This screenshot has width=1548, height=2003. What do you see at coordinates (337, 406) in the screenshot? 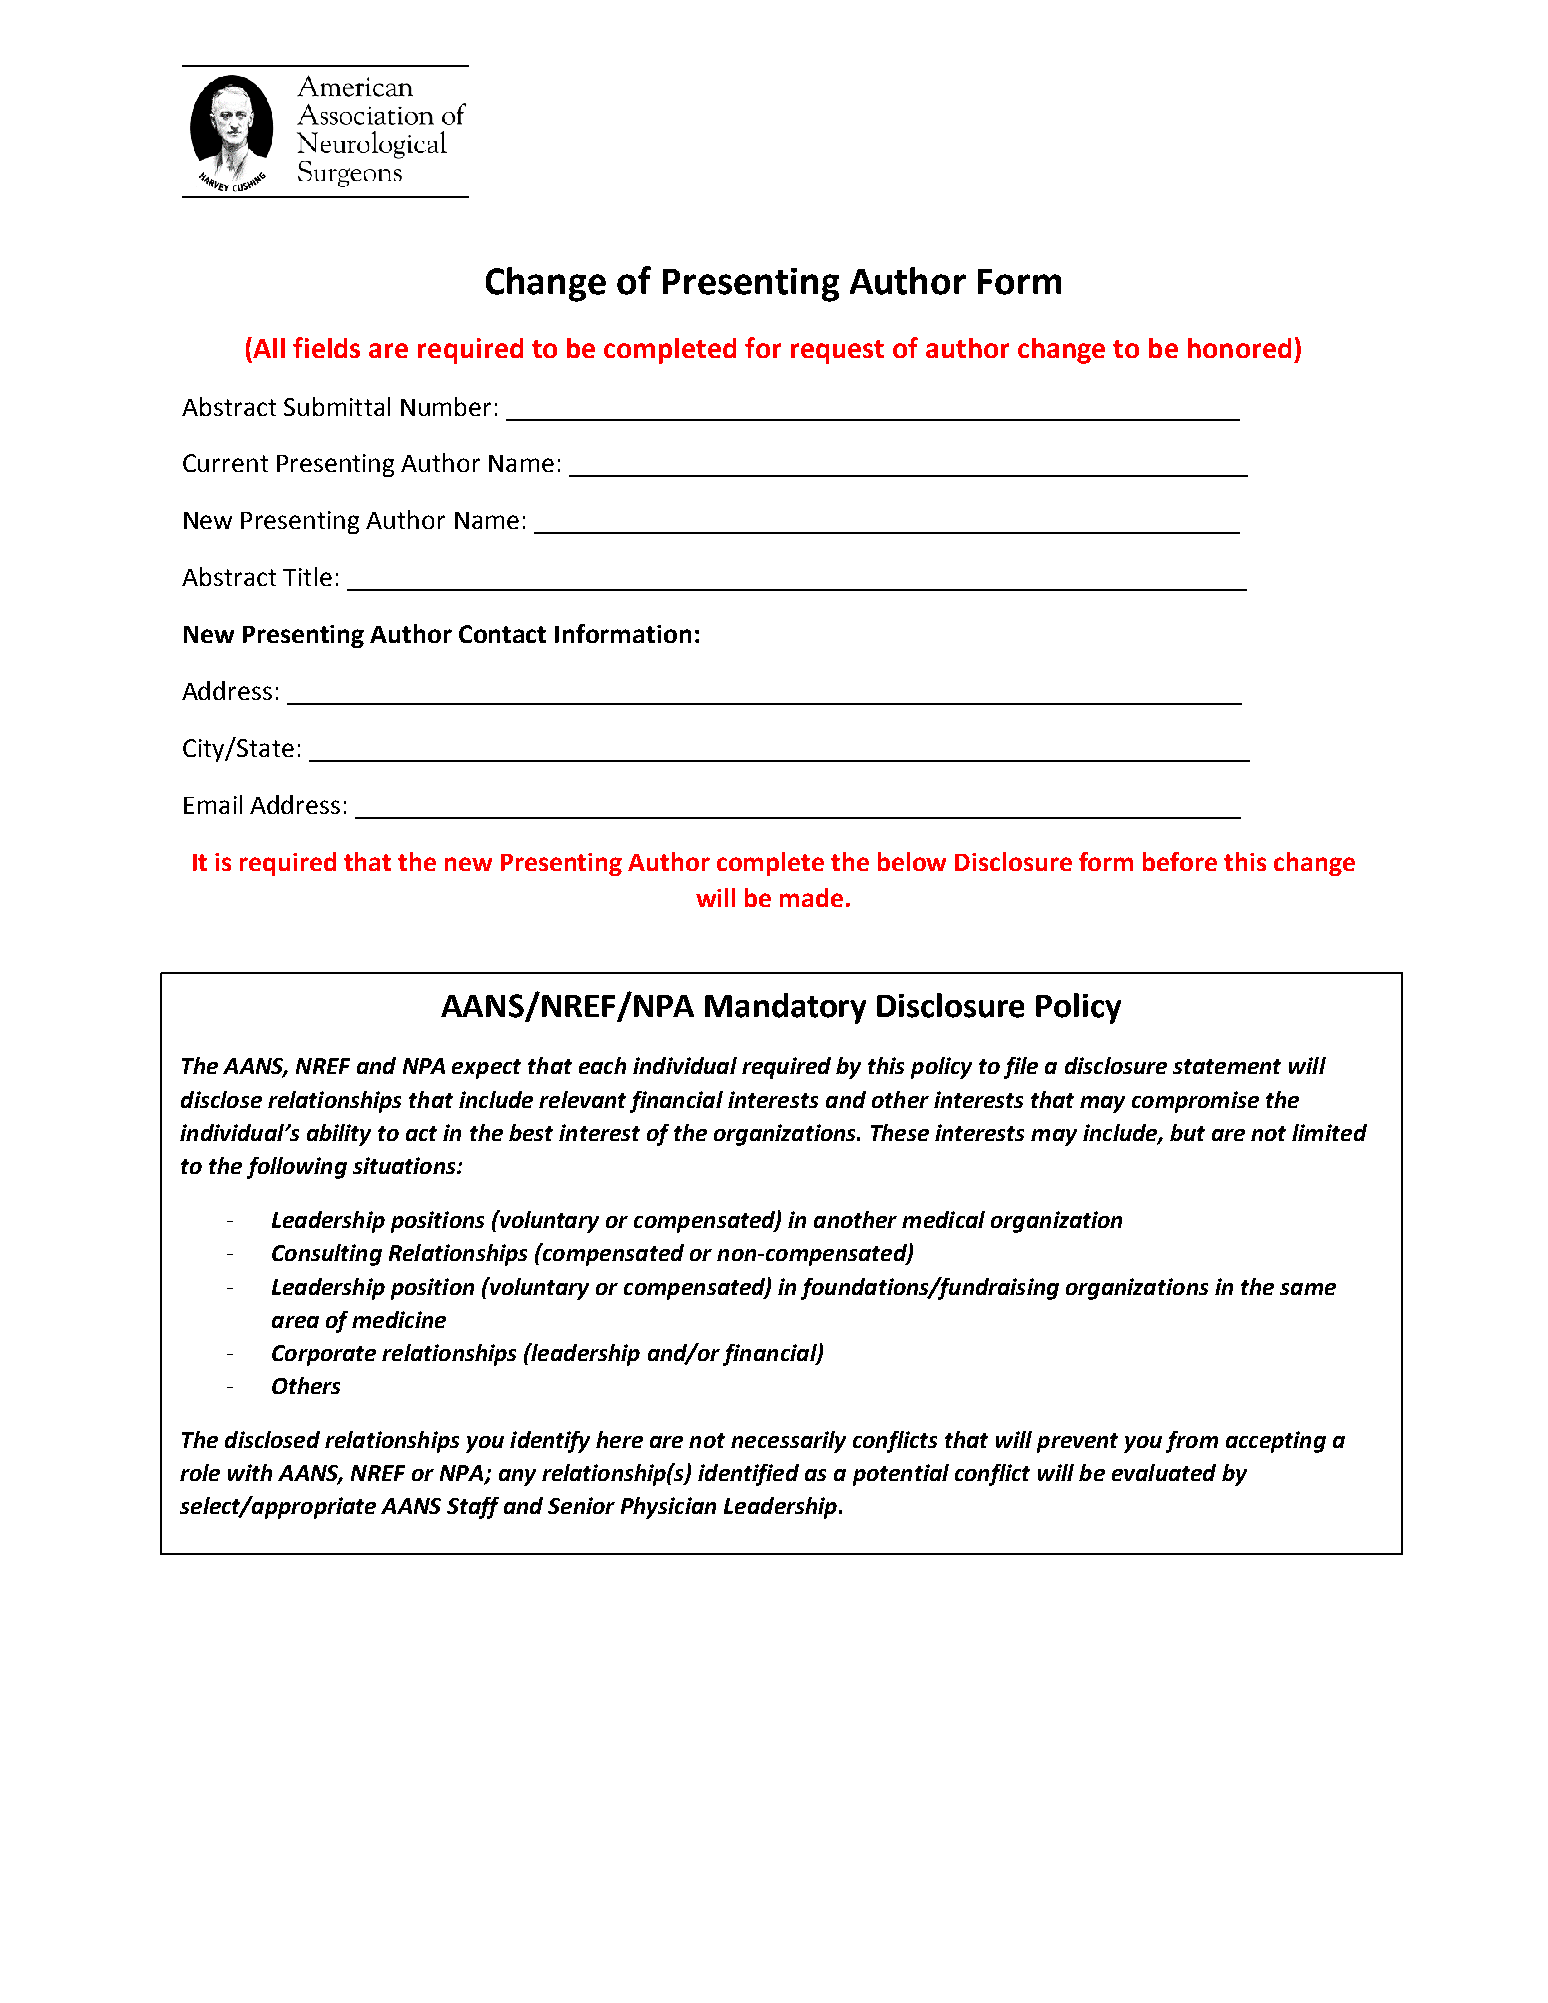
I see `Submittal` at bounding box center [337, 406].
